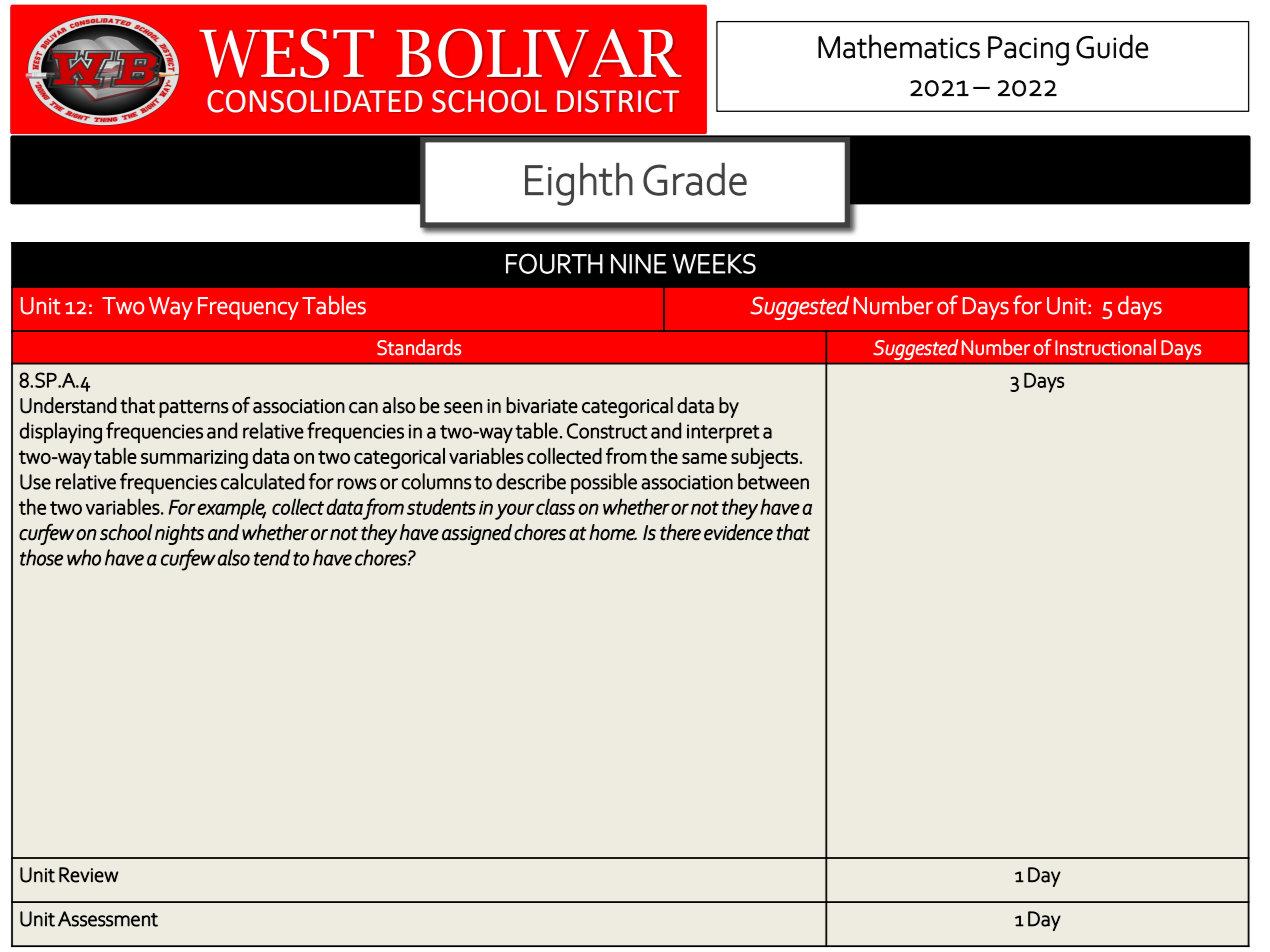 Image resolution: width=1270 pixels, height=952 pixels. What do you see at coordinates (89, 875) in the document?
I see `Review` at bounding box center [89, 875].
